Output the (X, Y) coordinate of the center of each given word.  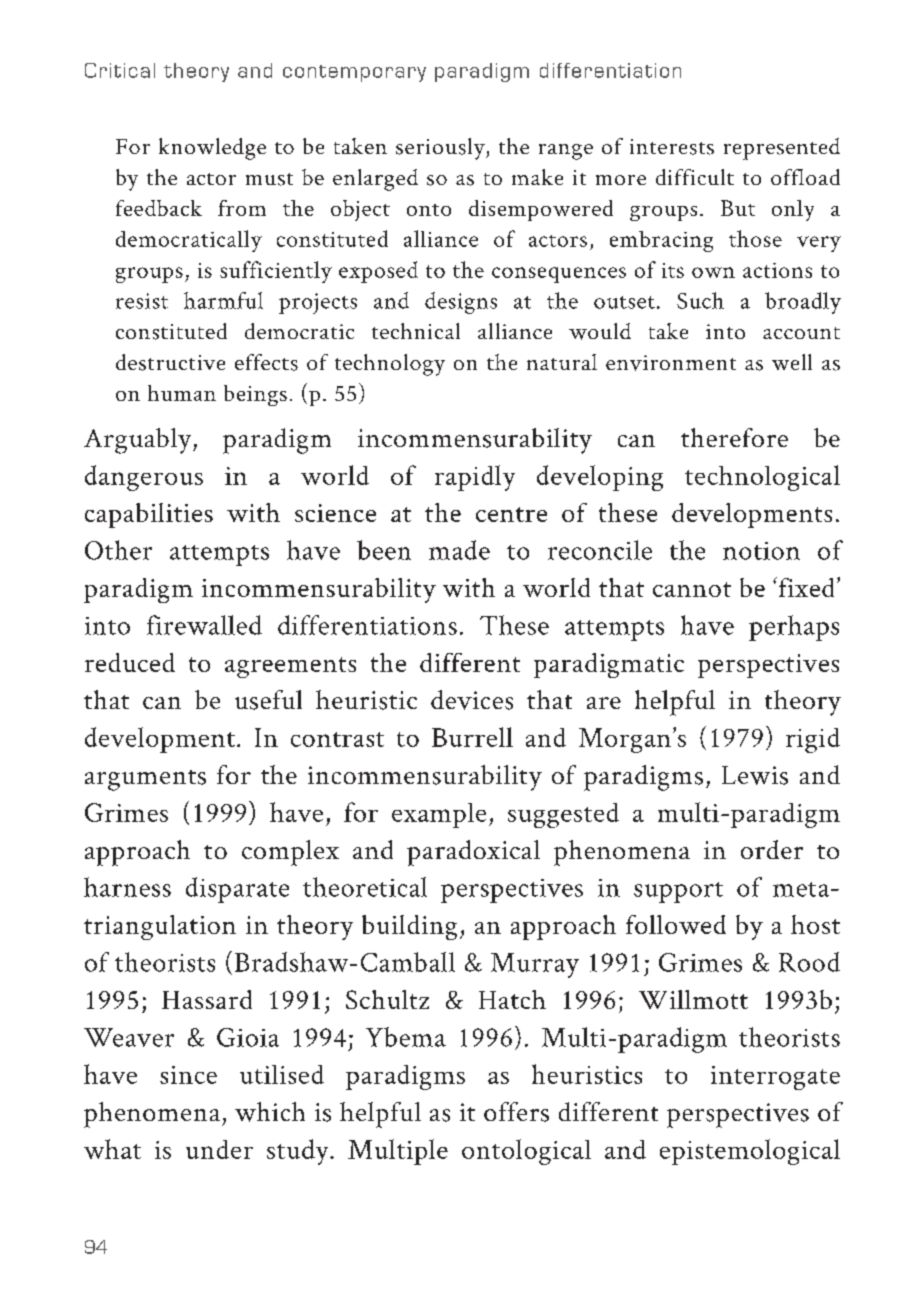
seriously (441, 149)
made (459, 550)
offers (516, 1112)
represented (782, 149)
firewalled (204, 625)
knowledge (212, 149)
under (219, 1149)
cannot (692, 589)
